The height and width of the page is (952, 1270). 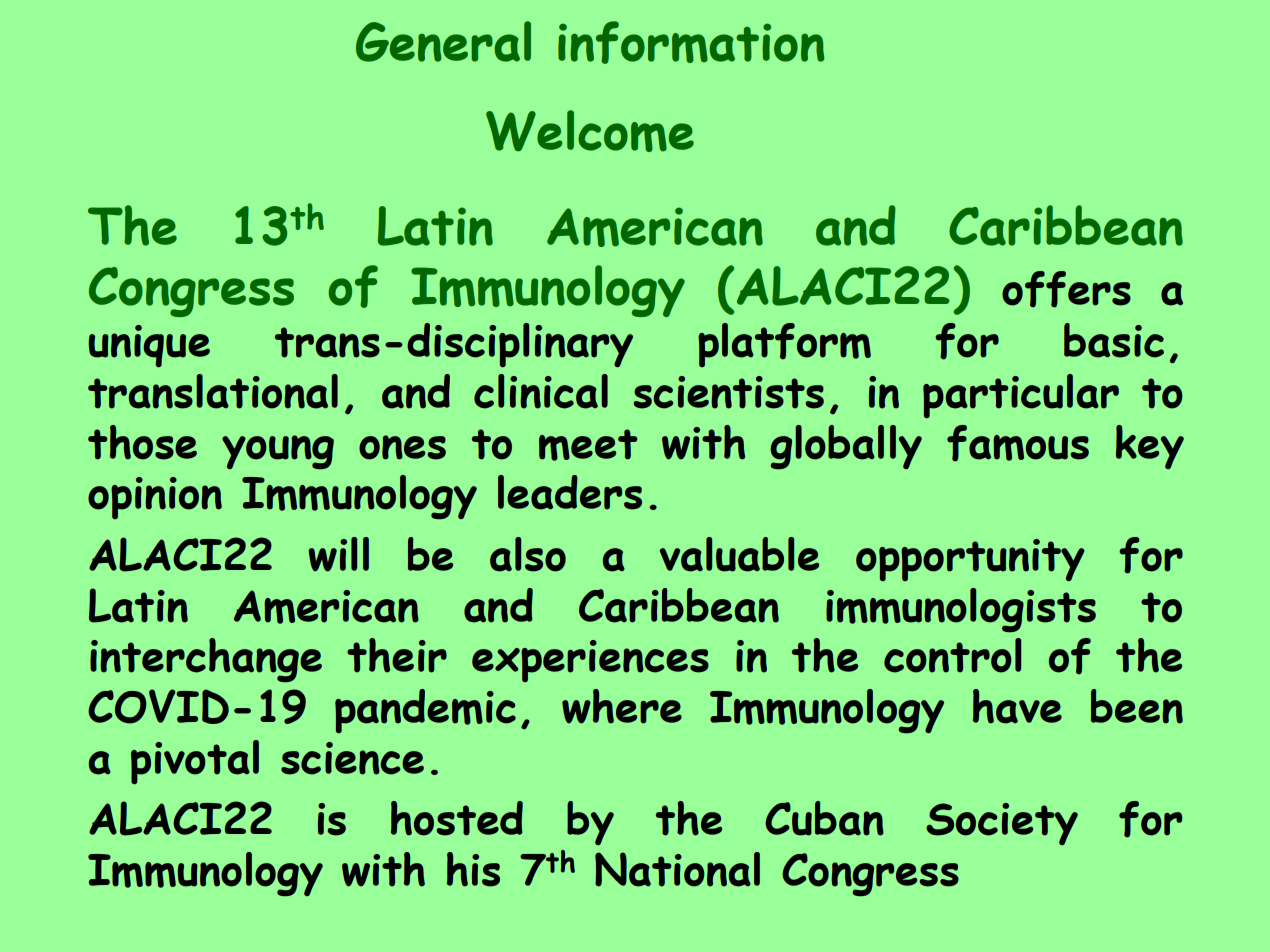 What do you see at coordinates (784, 345) in the page?
I see `platform` at bounding box center [784, 345].
